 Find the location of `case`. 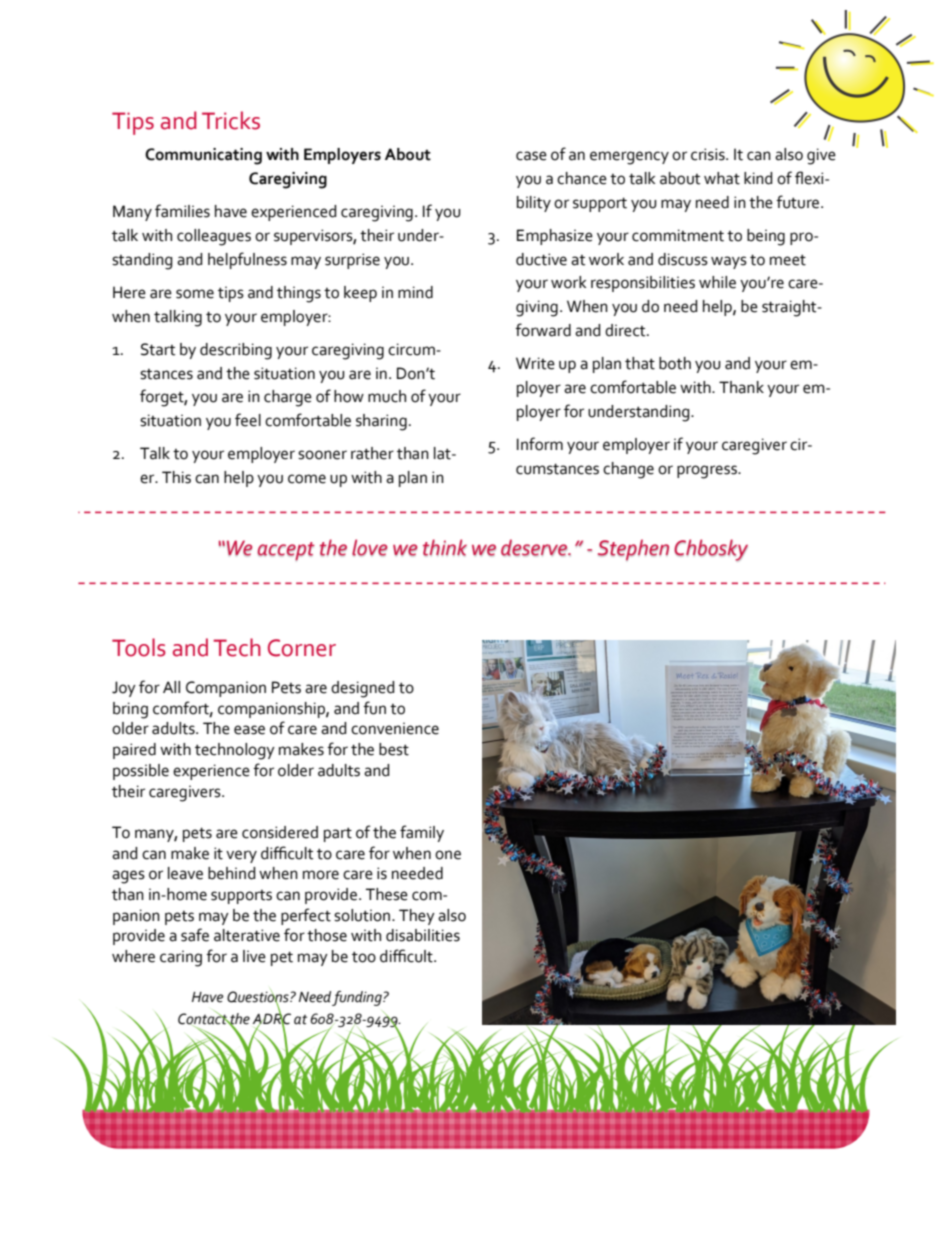

case is located at coordinates (531, 156).
